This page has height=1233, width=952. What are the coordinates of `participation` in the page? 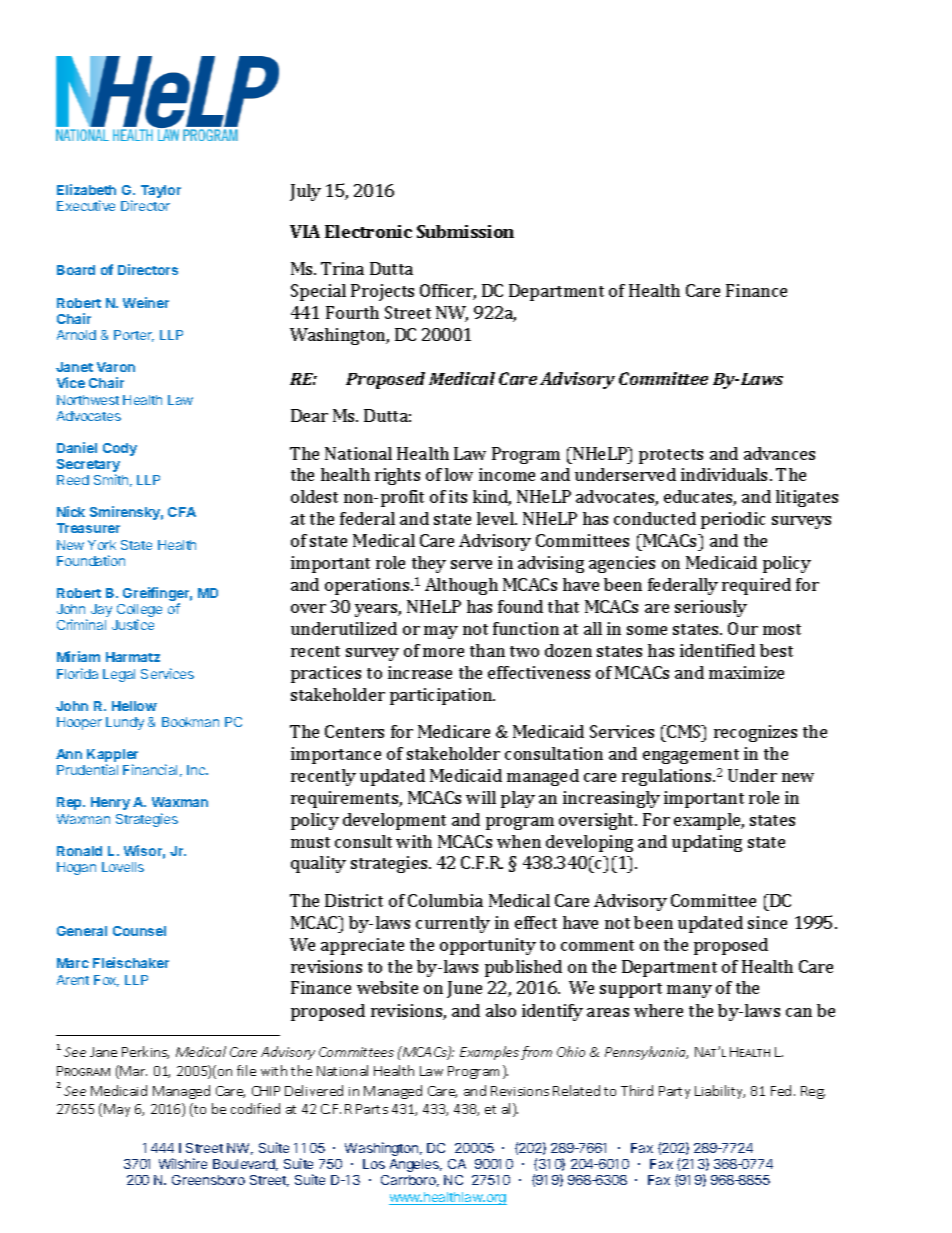 It's located at (442, 696).
